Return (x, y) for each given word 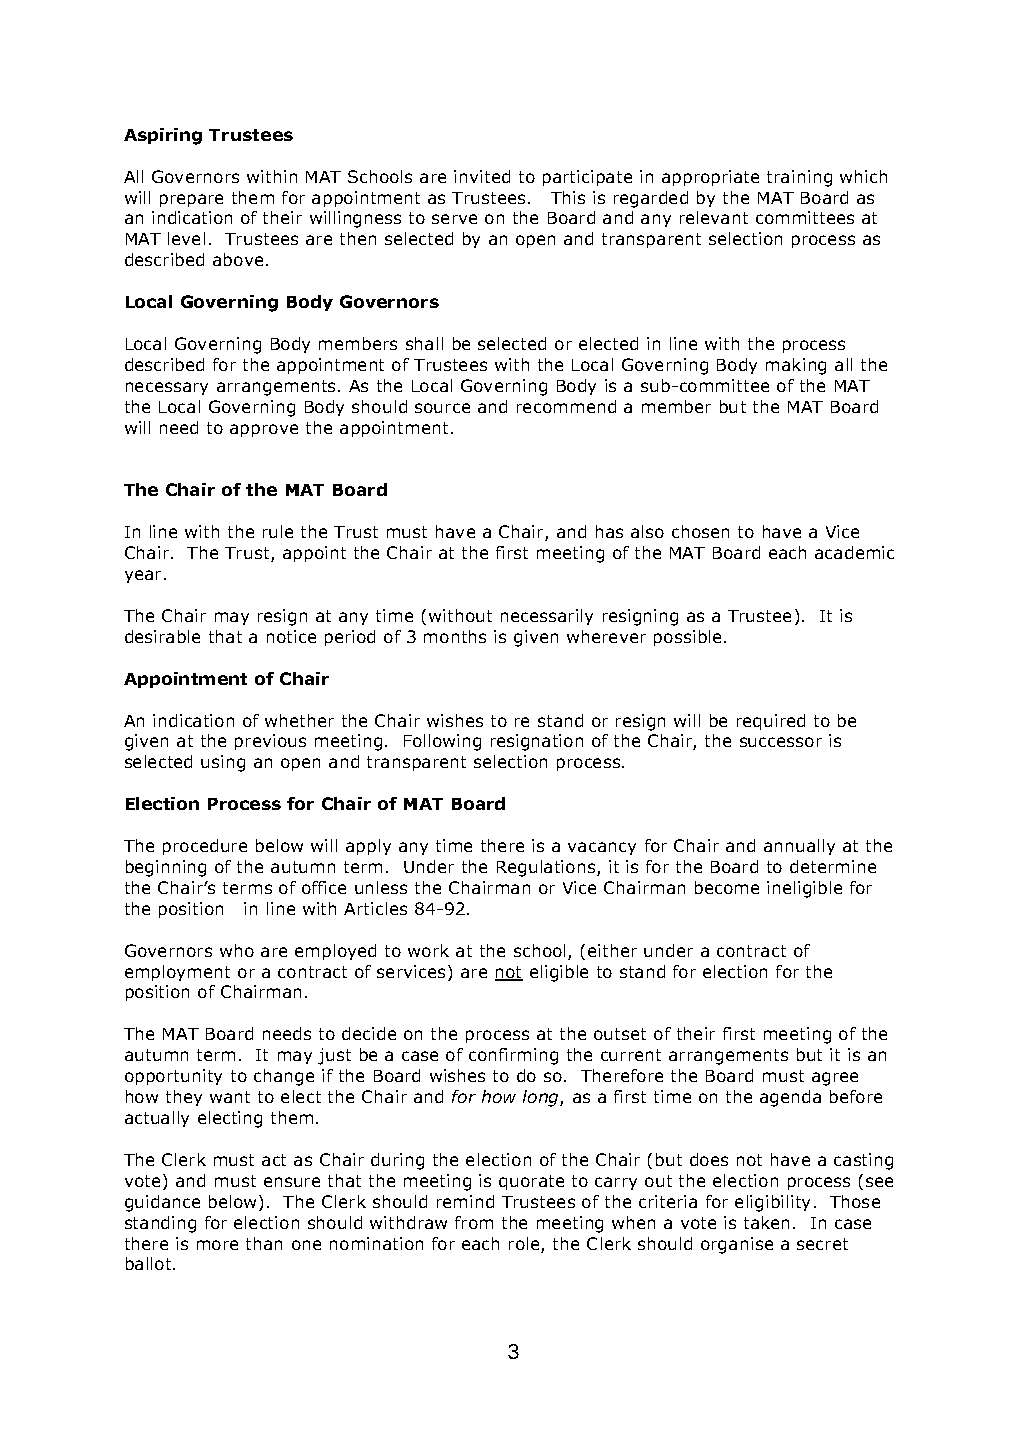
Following (442, 742)
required (771, 722)
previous (270, 742)
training (799, 178)
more (217, 1245)
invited (482, 176)
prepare (191, 200)
